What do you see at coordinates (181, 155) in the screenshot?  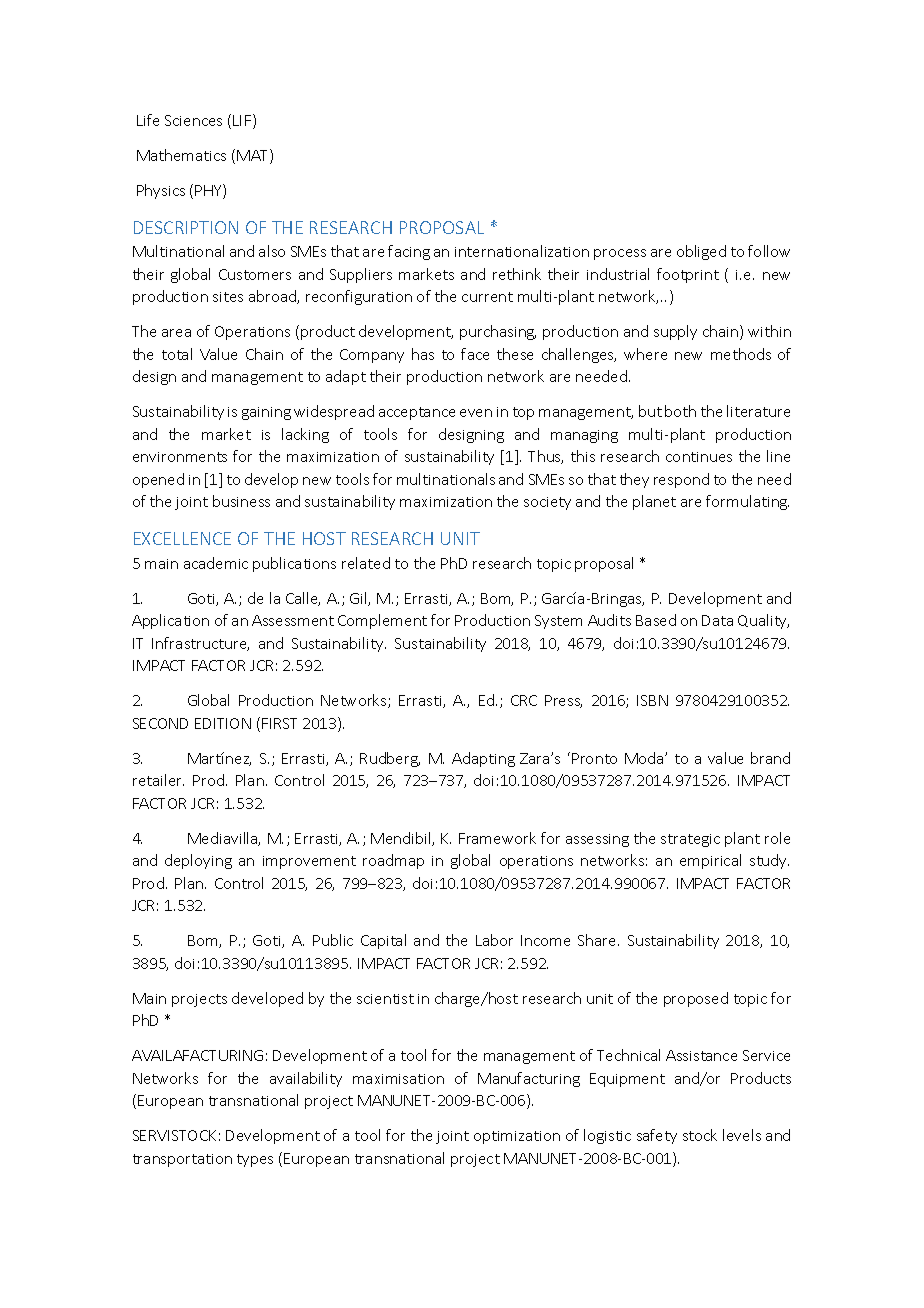 I see `Mathematics` at bounding box center [181, 155].
